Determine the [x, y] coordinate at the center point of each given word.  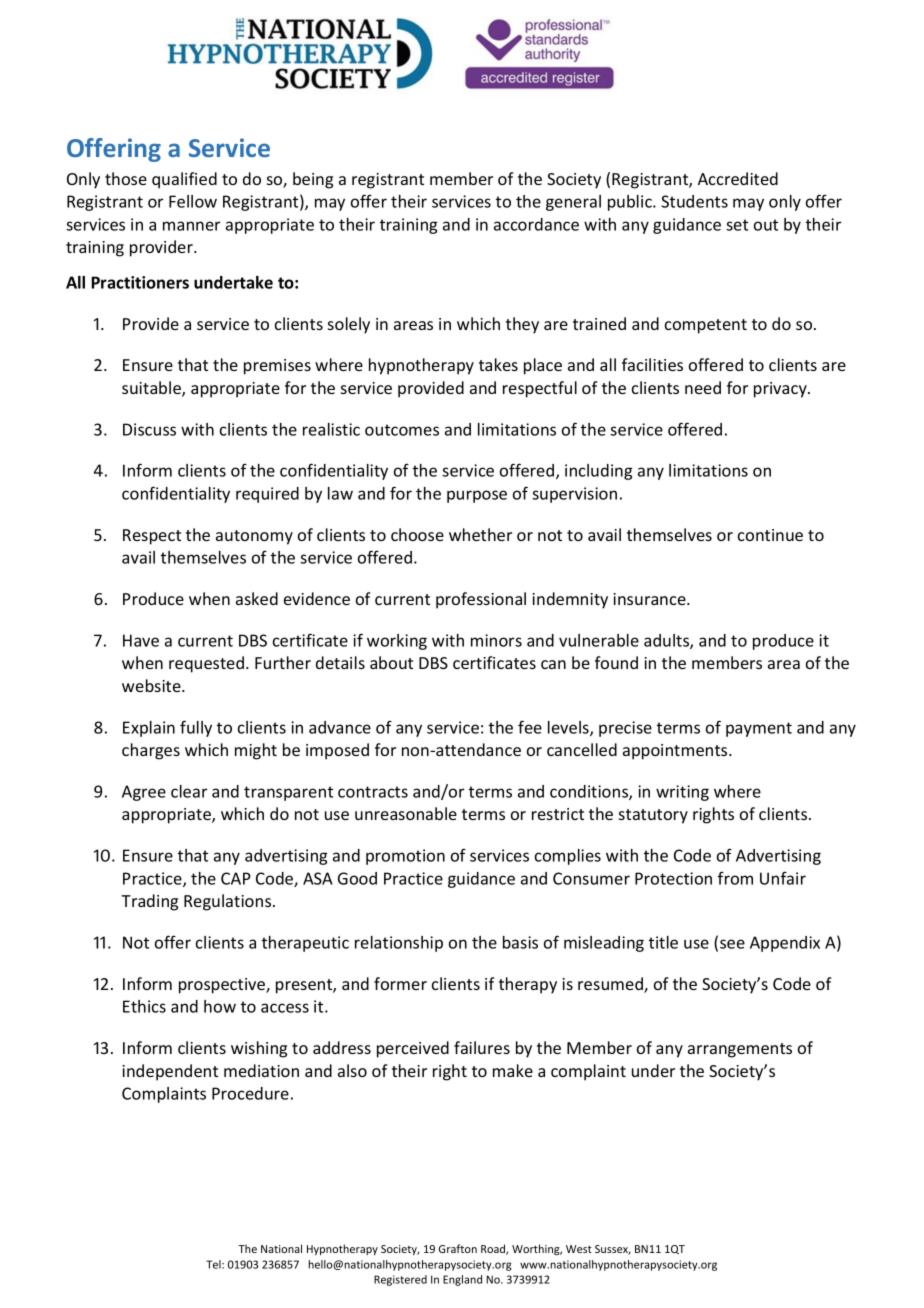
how [220, 1006]
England [462, 1280]
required [267, 495]
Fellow [193, 201]
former [400, 983]
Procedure [250, 1093]
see [732, 944]
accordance [536, 224]
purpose [477, 496]
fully [196, 728]
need [703, 387]
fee [530, 727]
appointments [676, 752]
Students [694, 201]
